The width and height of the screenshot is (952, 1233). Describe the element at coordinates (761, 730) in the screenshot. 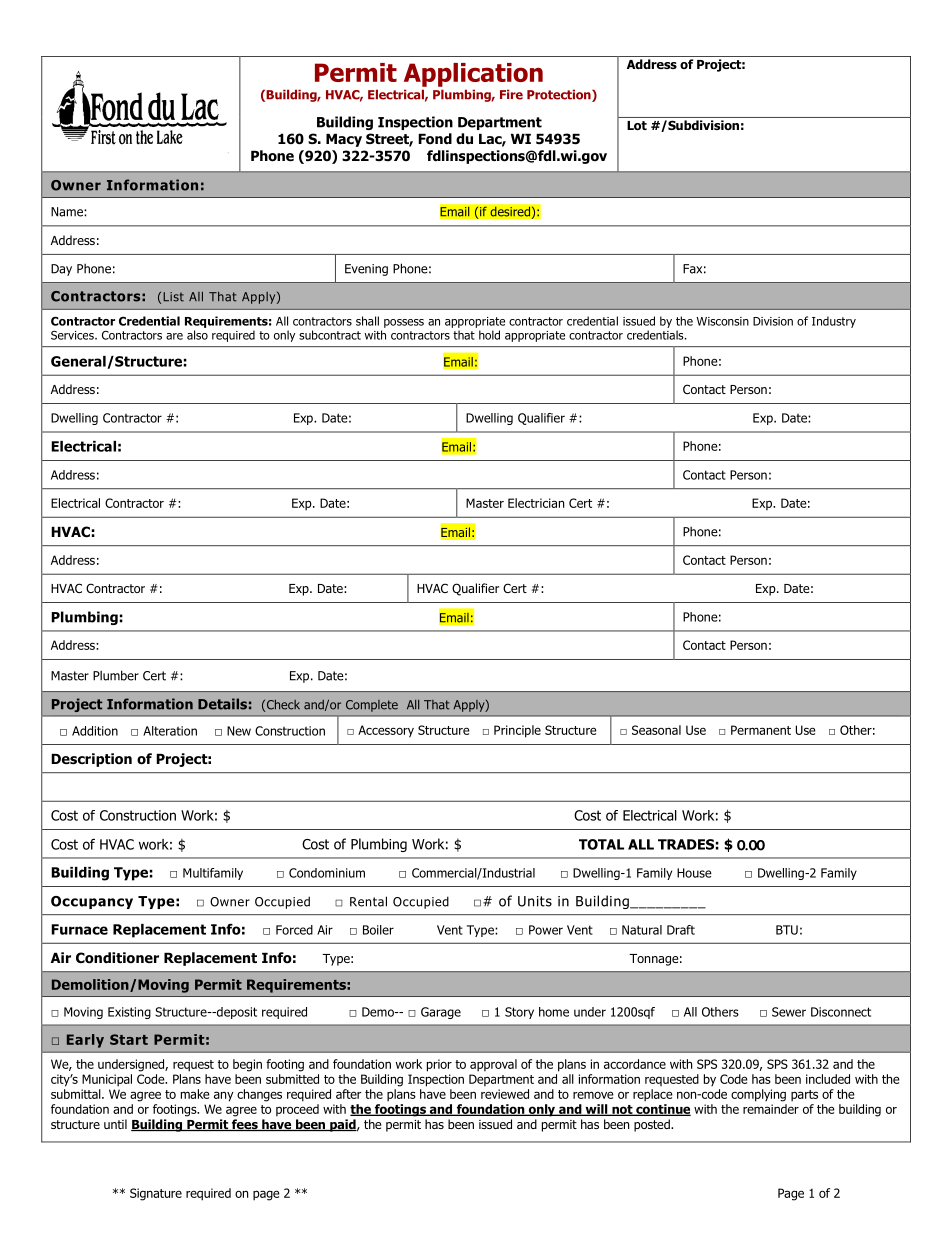

I see `Permanent` at that location.
